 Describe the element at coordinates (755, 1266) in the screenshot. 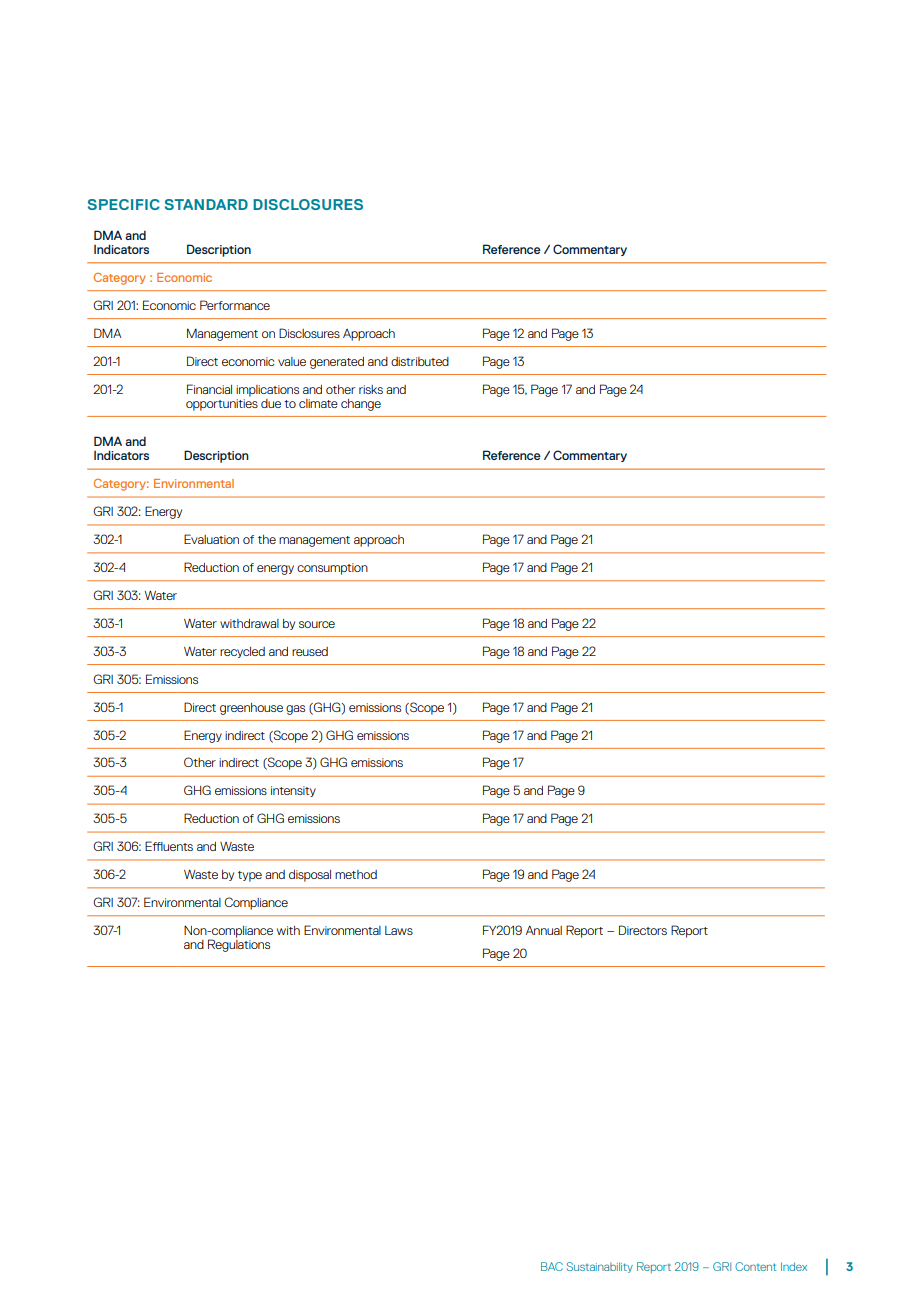

I see `Content` at that location.
